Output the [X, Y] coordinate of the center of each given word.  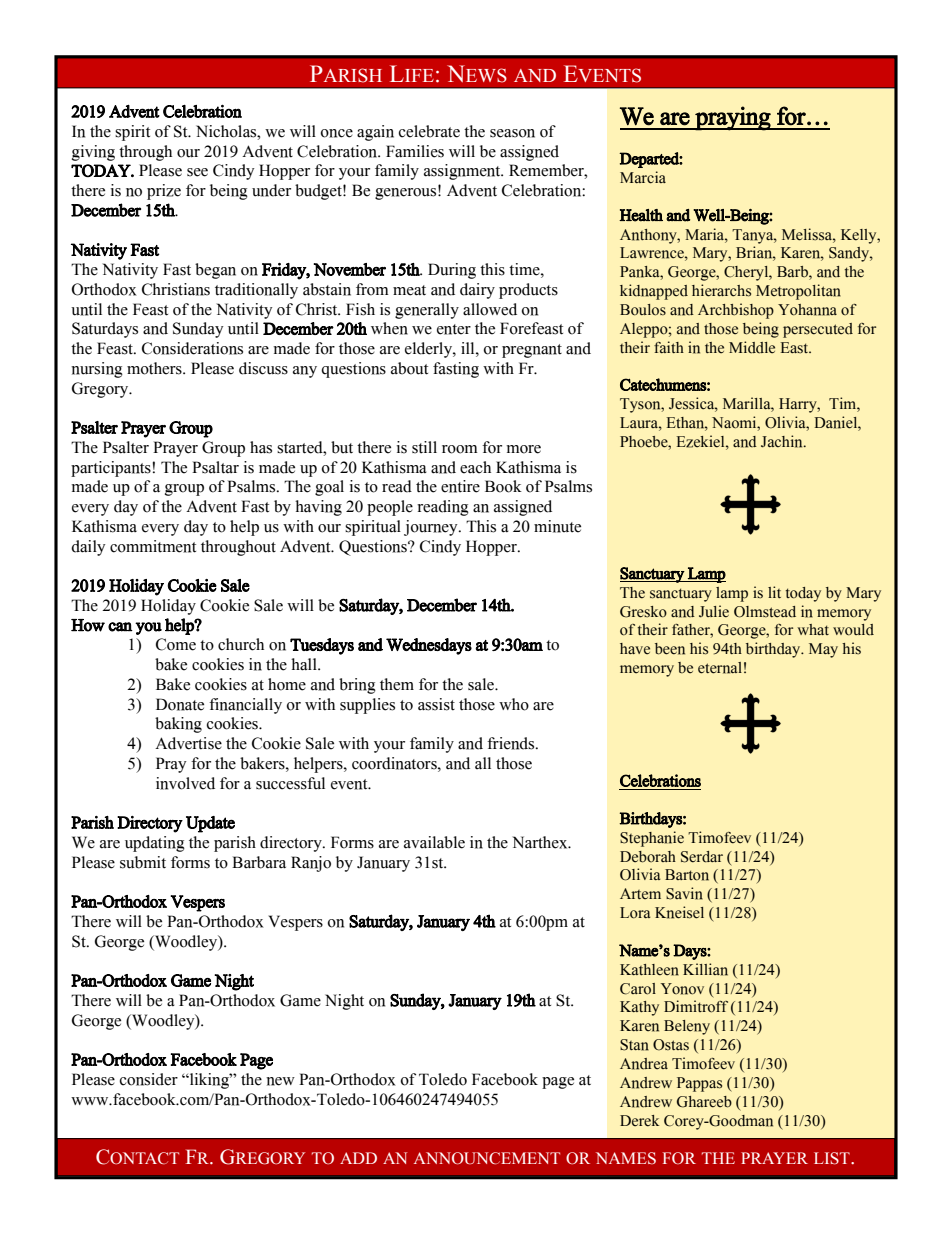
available [434, 842]
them [397, 684]
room [459, 449]
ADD [358, 1158]
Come [176, 644]
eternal [720, 668]
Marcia [643, 177]
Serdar [702, 857]
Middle [752, 347]
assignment [463, 172]
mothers [155, 368]
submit [143, 862]
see [197, 172]
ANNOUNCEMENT [487, 1158]
